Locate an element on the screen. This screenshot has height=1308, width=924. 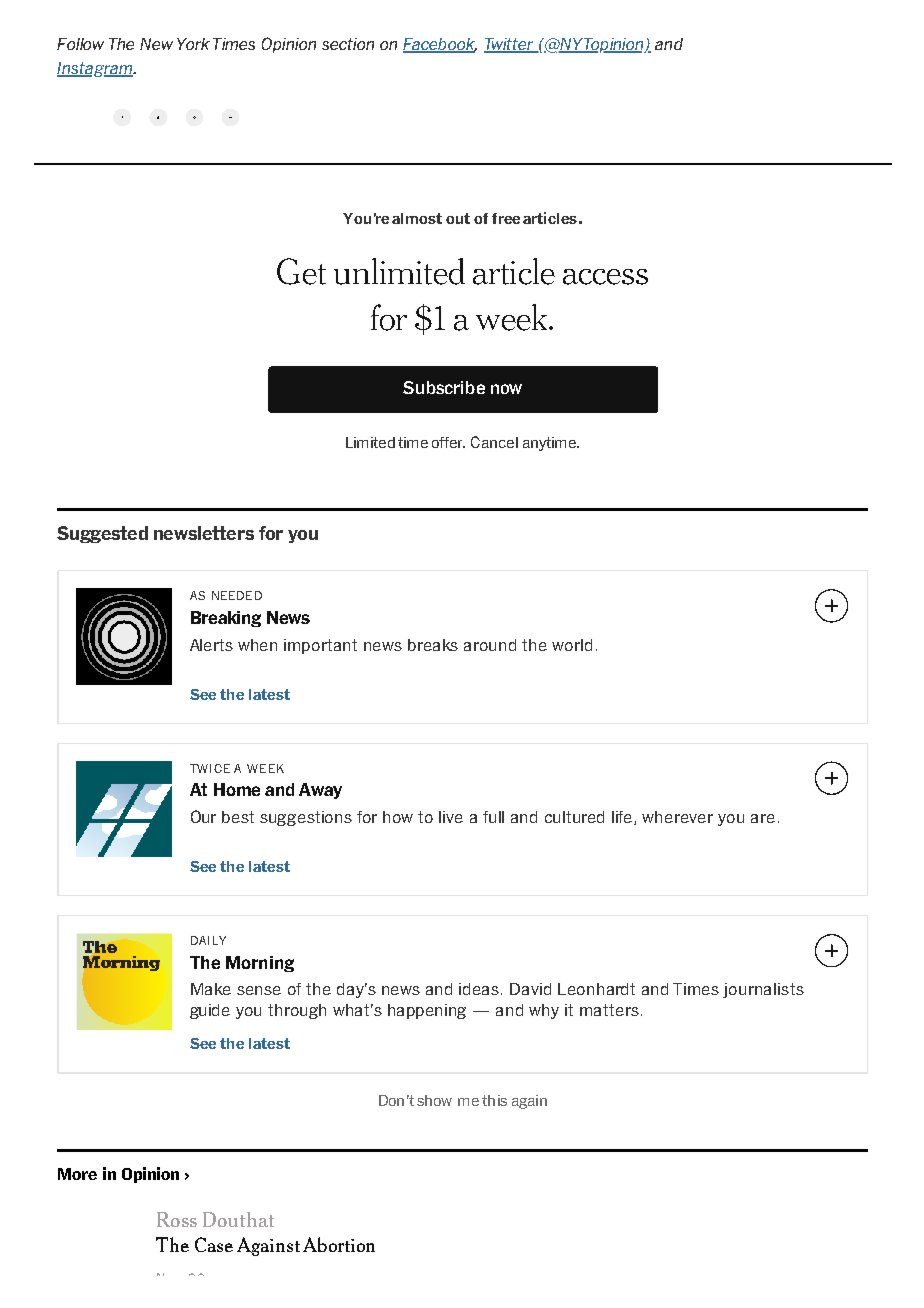
Get is located at coordinates (301, 271).
